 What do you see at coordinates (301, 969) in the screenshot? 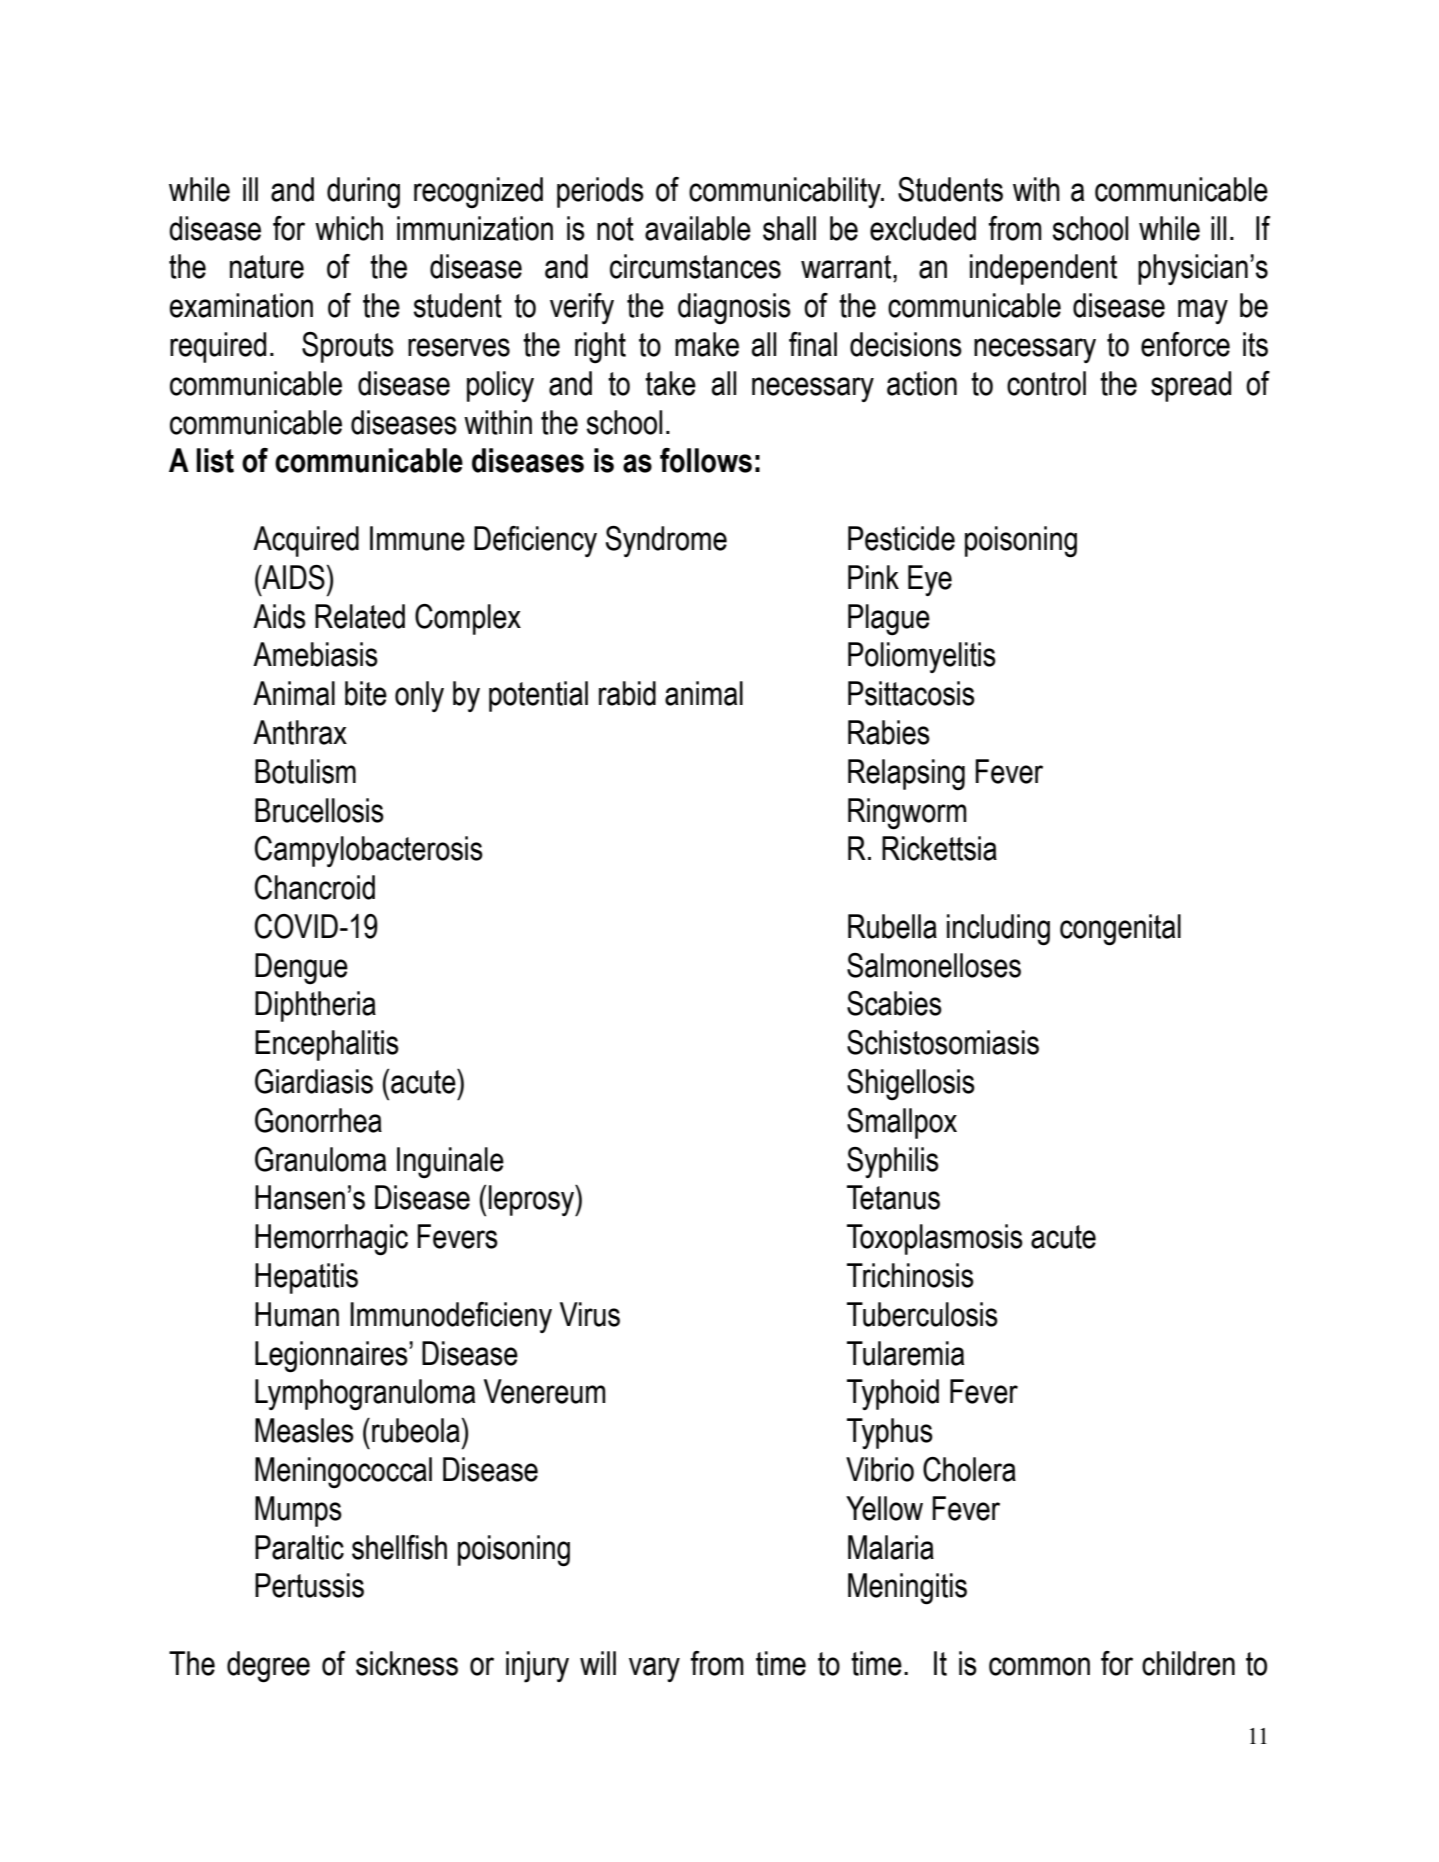
I see `Dengue` at bounding box center [301, 969].
